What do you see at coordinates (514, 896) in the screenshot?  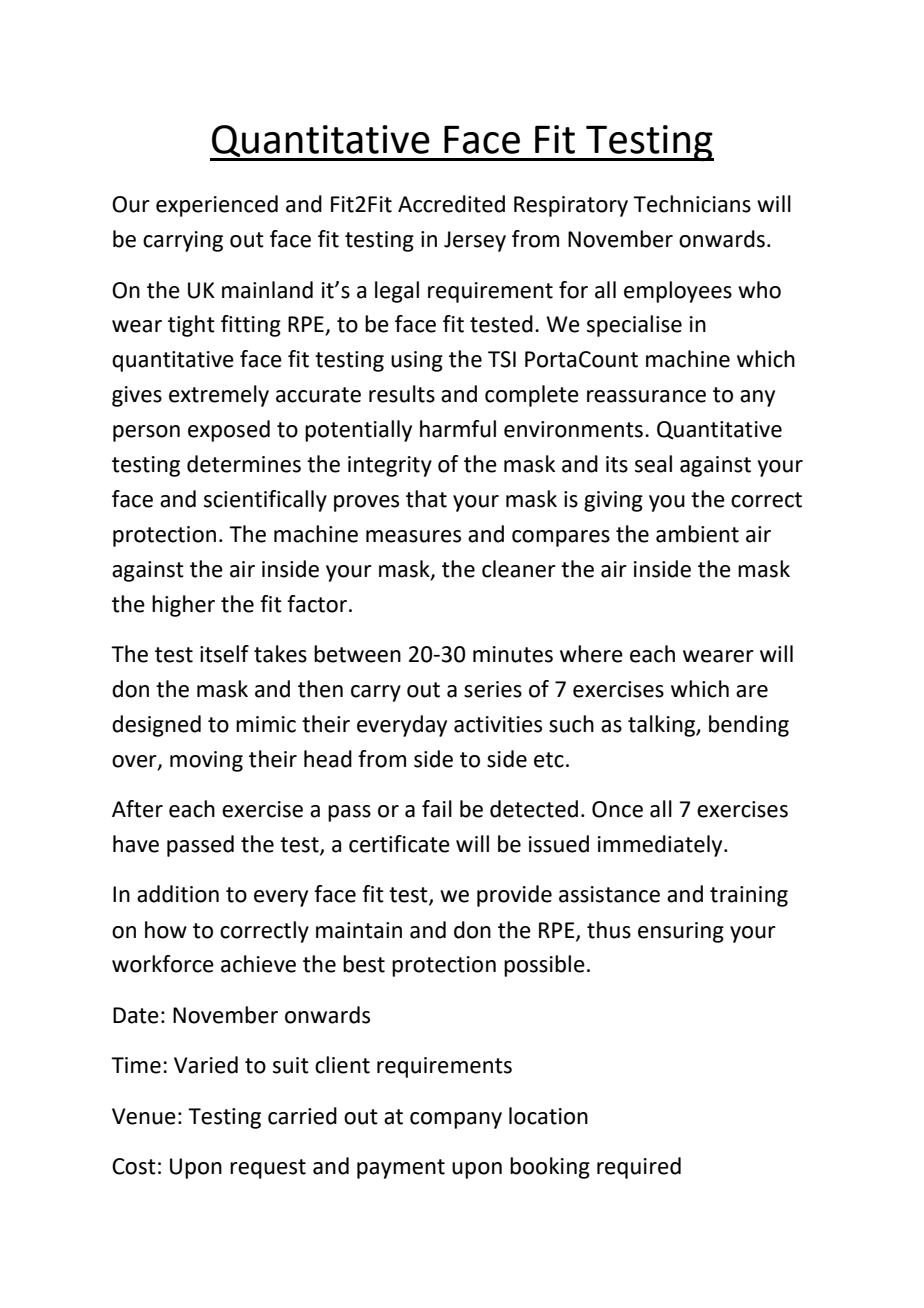 I see `provide` at bounding box center [514, 896].
